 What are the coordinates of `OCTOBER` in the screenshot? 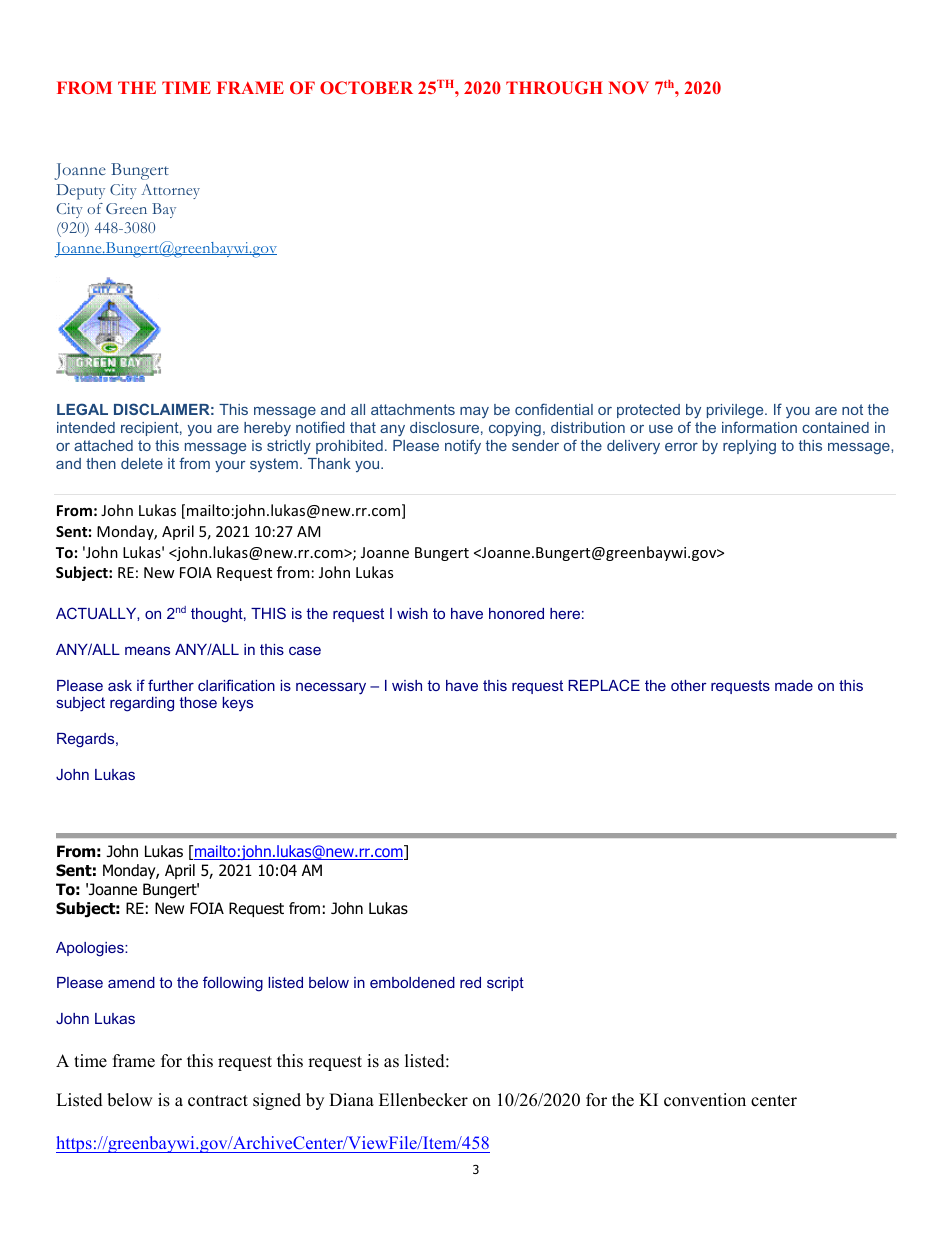 It's located at (366, 87).
